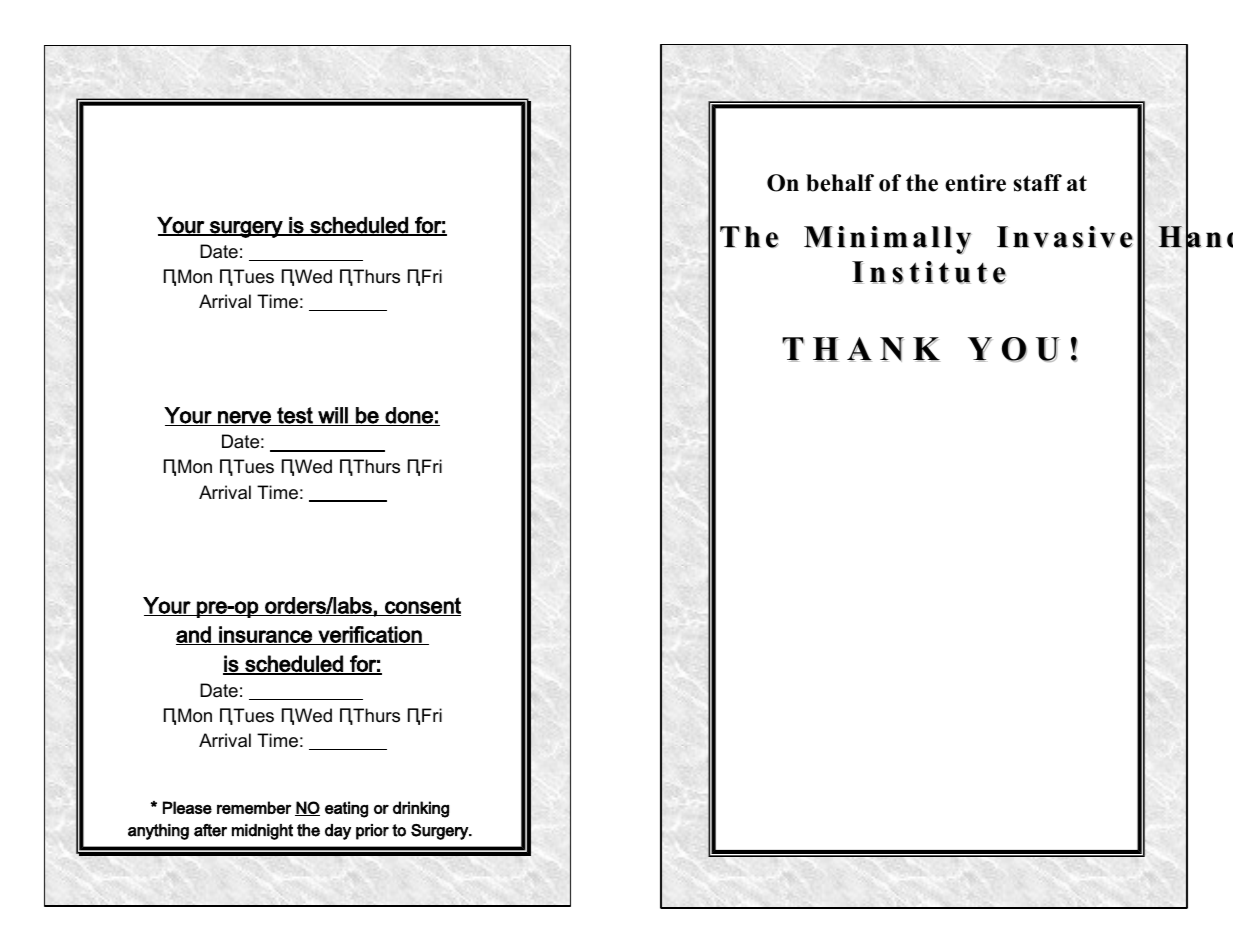 This screenshot has height=952, width=1233. What do you see at coordinates (409, 416) in the screenshot?
I see `done` at bounding box center [409, 416].
